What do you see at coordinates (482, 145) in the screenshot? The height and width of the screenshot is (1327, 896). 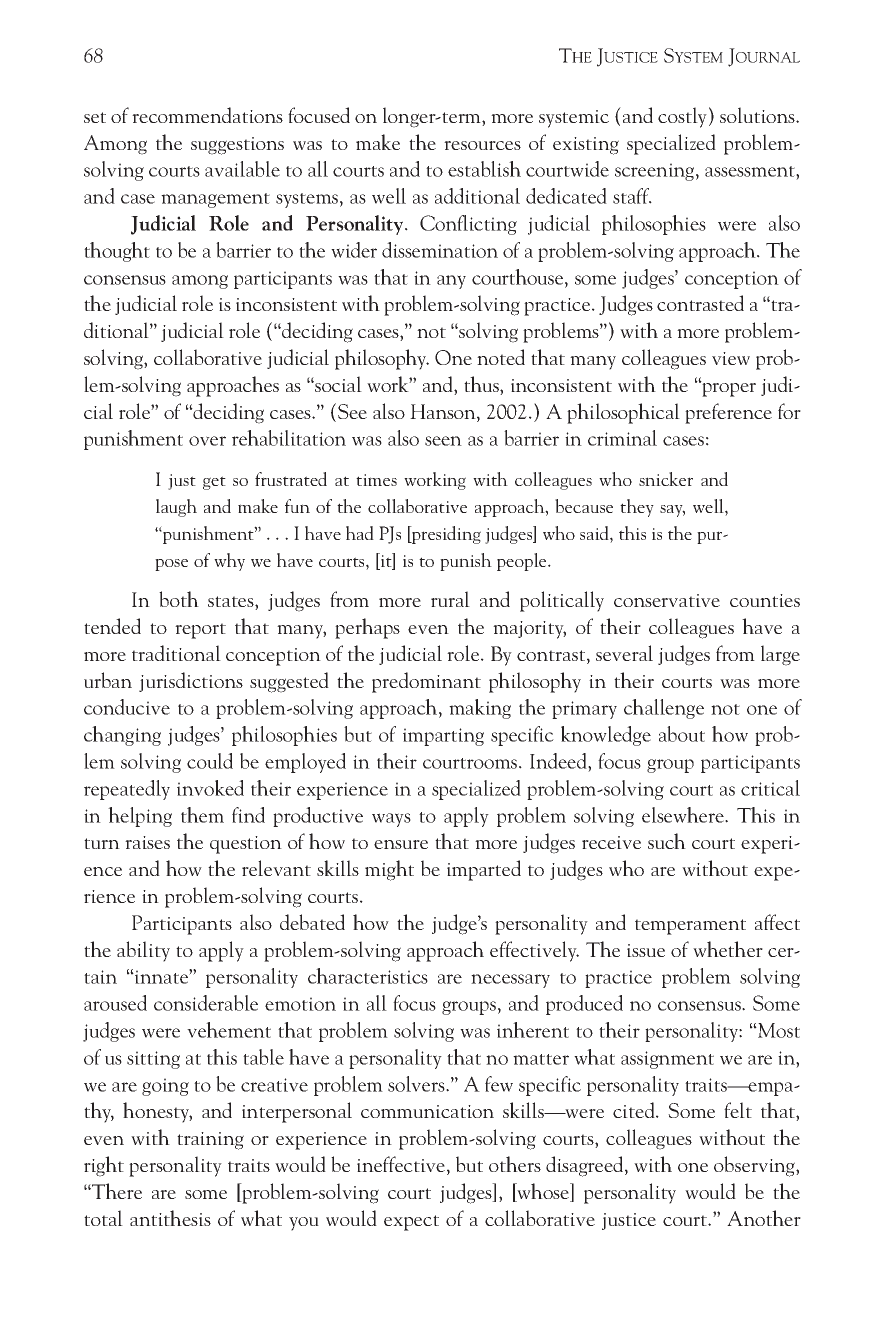 I see `resources` at bounding box center [482, 145].
